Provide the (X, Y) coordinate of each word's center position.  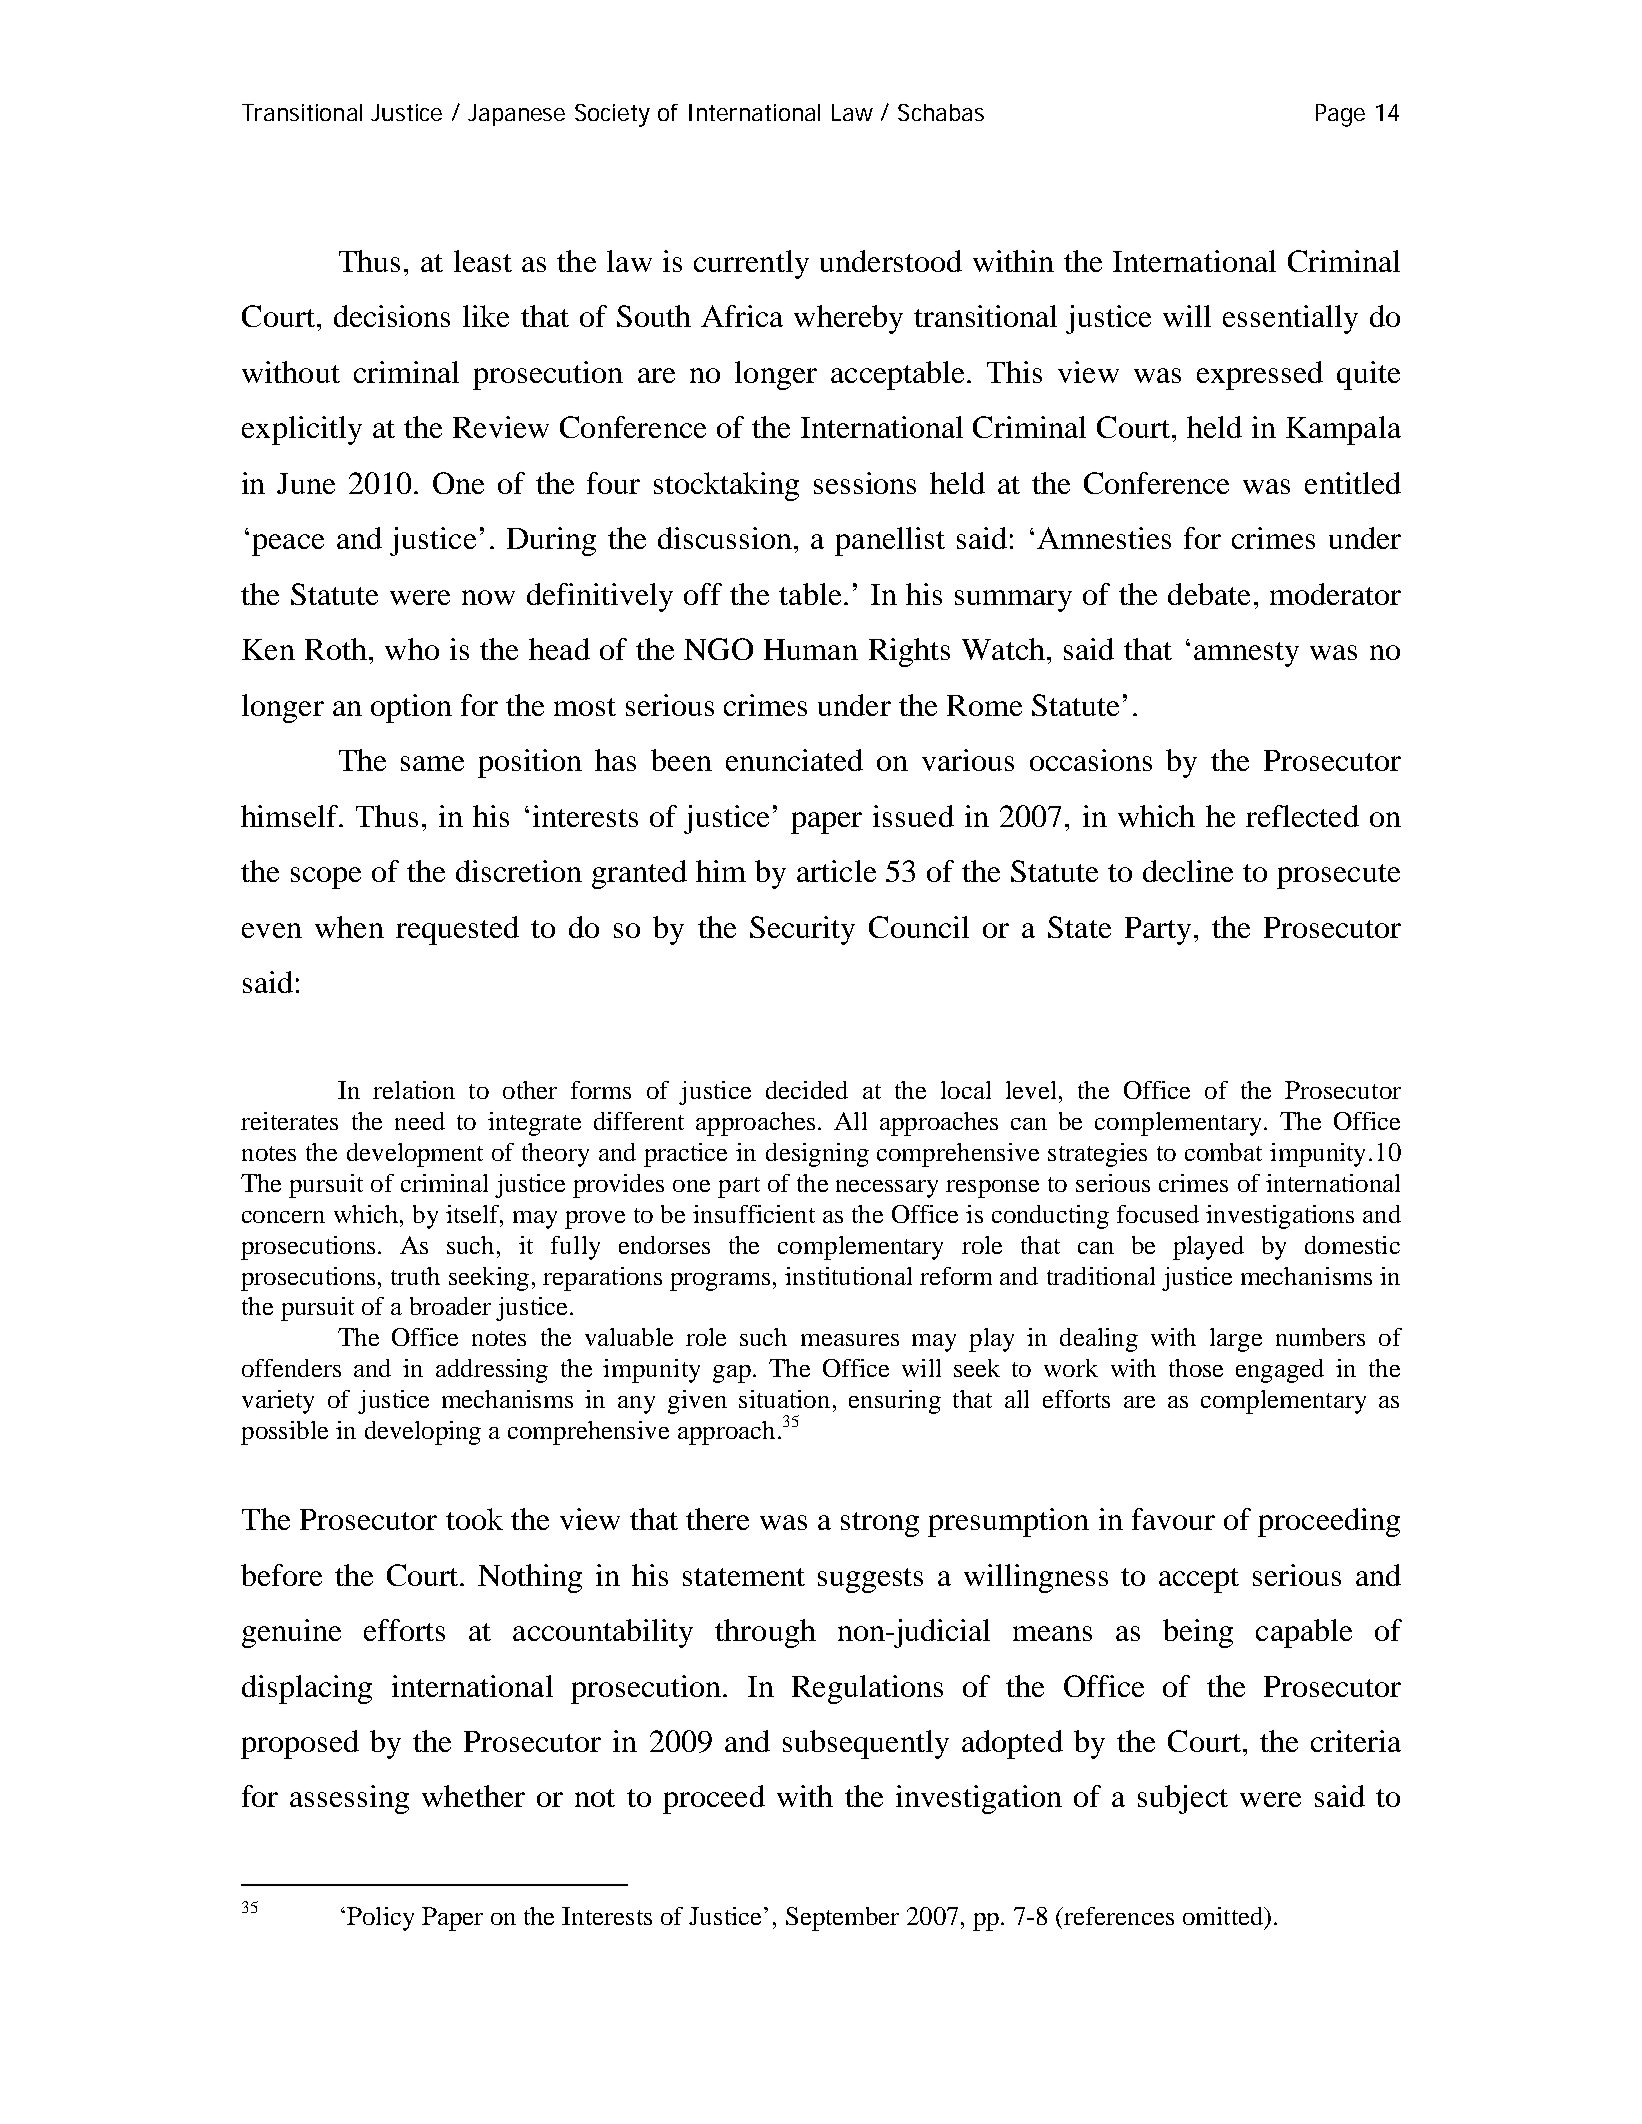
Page (1340, 115)
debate (1209, 594)
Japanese (516, 115)
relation (414, 1090)
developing (423, 1433)
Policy (380, 1919)
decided (807, 1090)
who (412, 649)
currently (751, 264)
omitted (1224, 1916)
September (842, 1919)
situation (784, 1399)
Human (811, 649)
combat (1223, 1152)
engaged (1280, 1371)
